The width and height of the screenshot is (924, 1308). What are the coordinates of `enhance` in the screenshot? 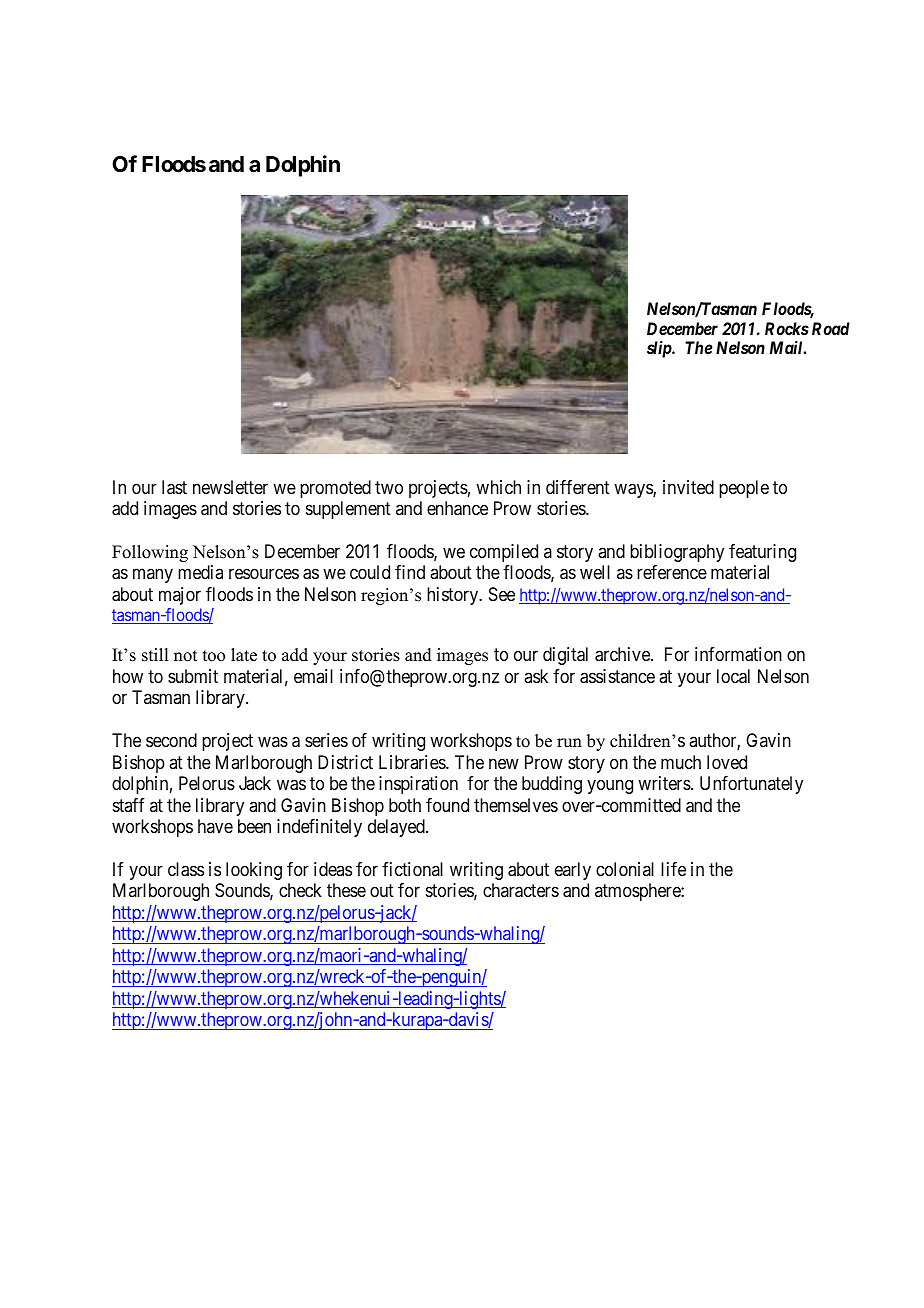 It's located at (457, 508).
